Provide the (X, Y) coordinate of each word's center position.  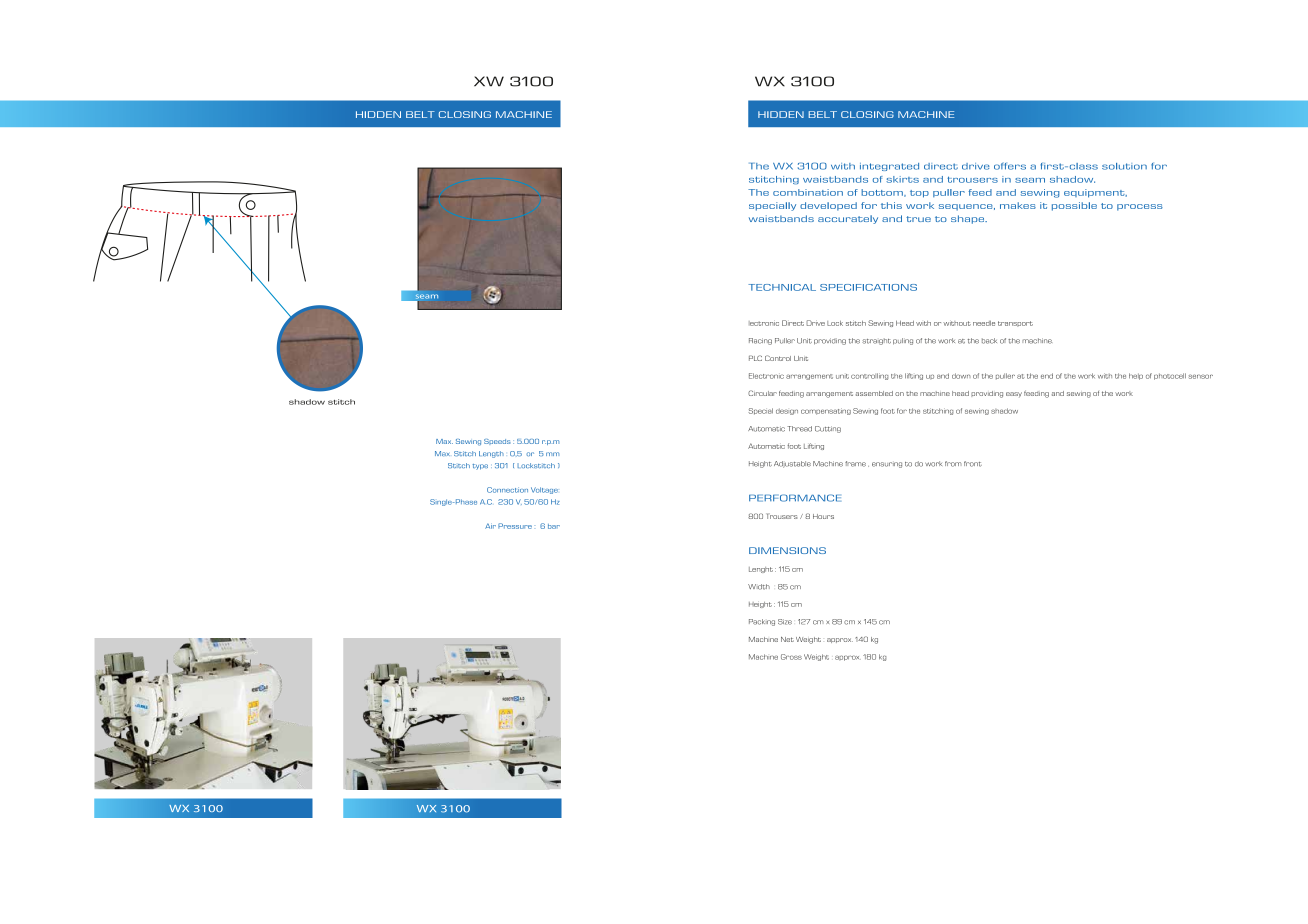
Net (787, 639)
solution (1124, 166)
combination (808, 192)
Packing (762, 622)
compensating (826, 411)
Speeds (497, 442)
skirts (902, 179)
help (1136, 376)
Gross (791, 657)
